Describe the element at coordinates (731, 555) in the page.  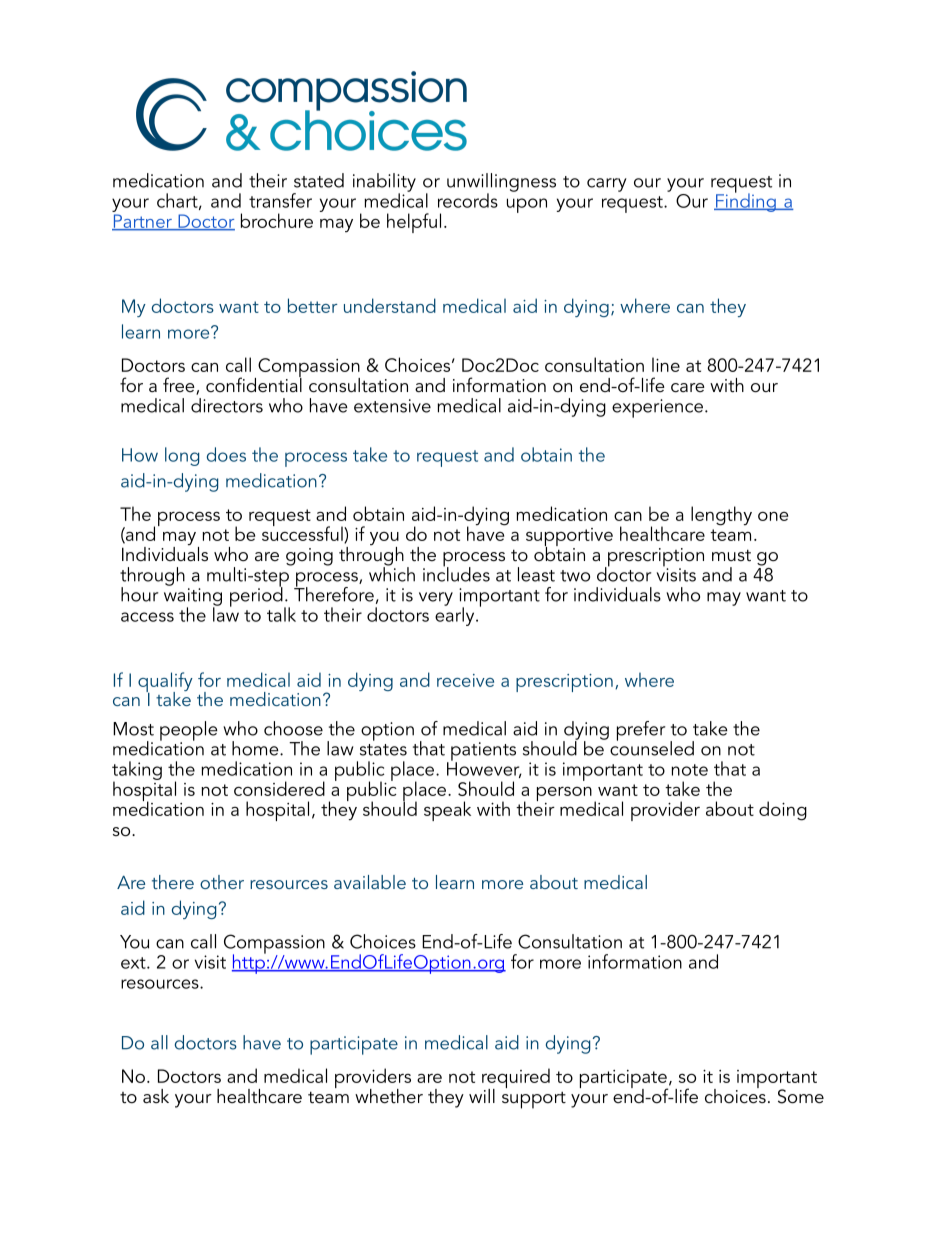
I see `must` at that location.
